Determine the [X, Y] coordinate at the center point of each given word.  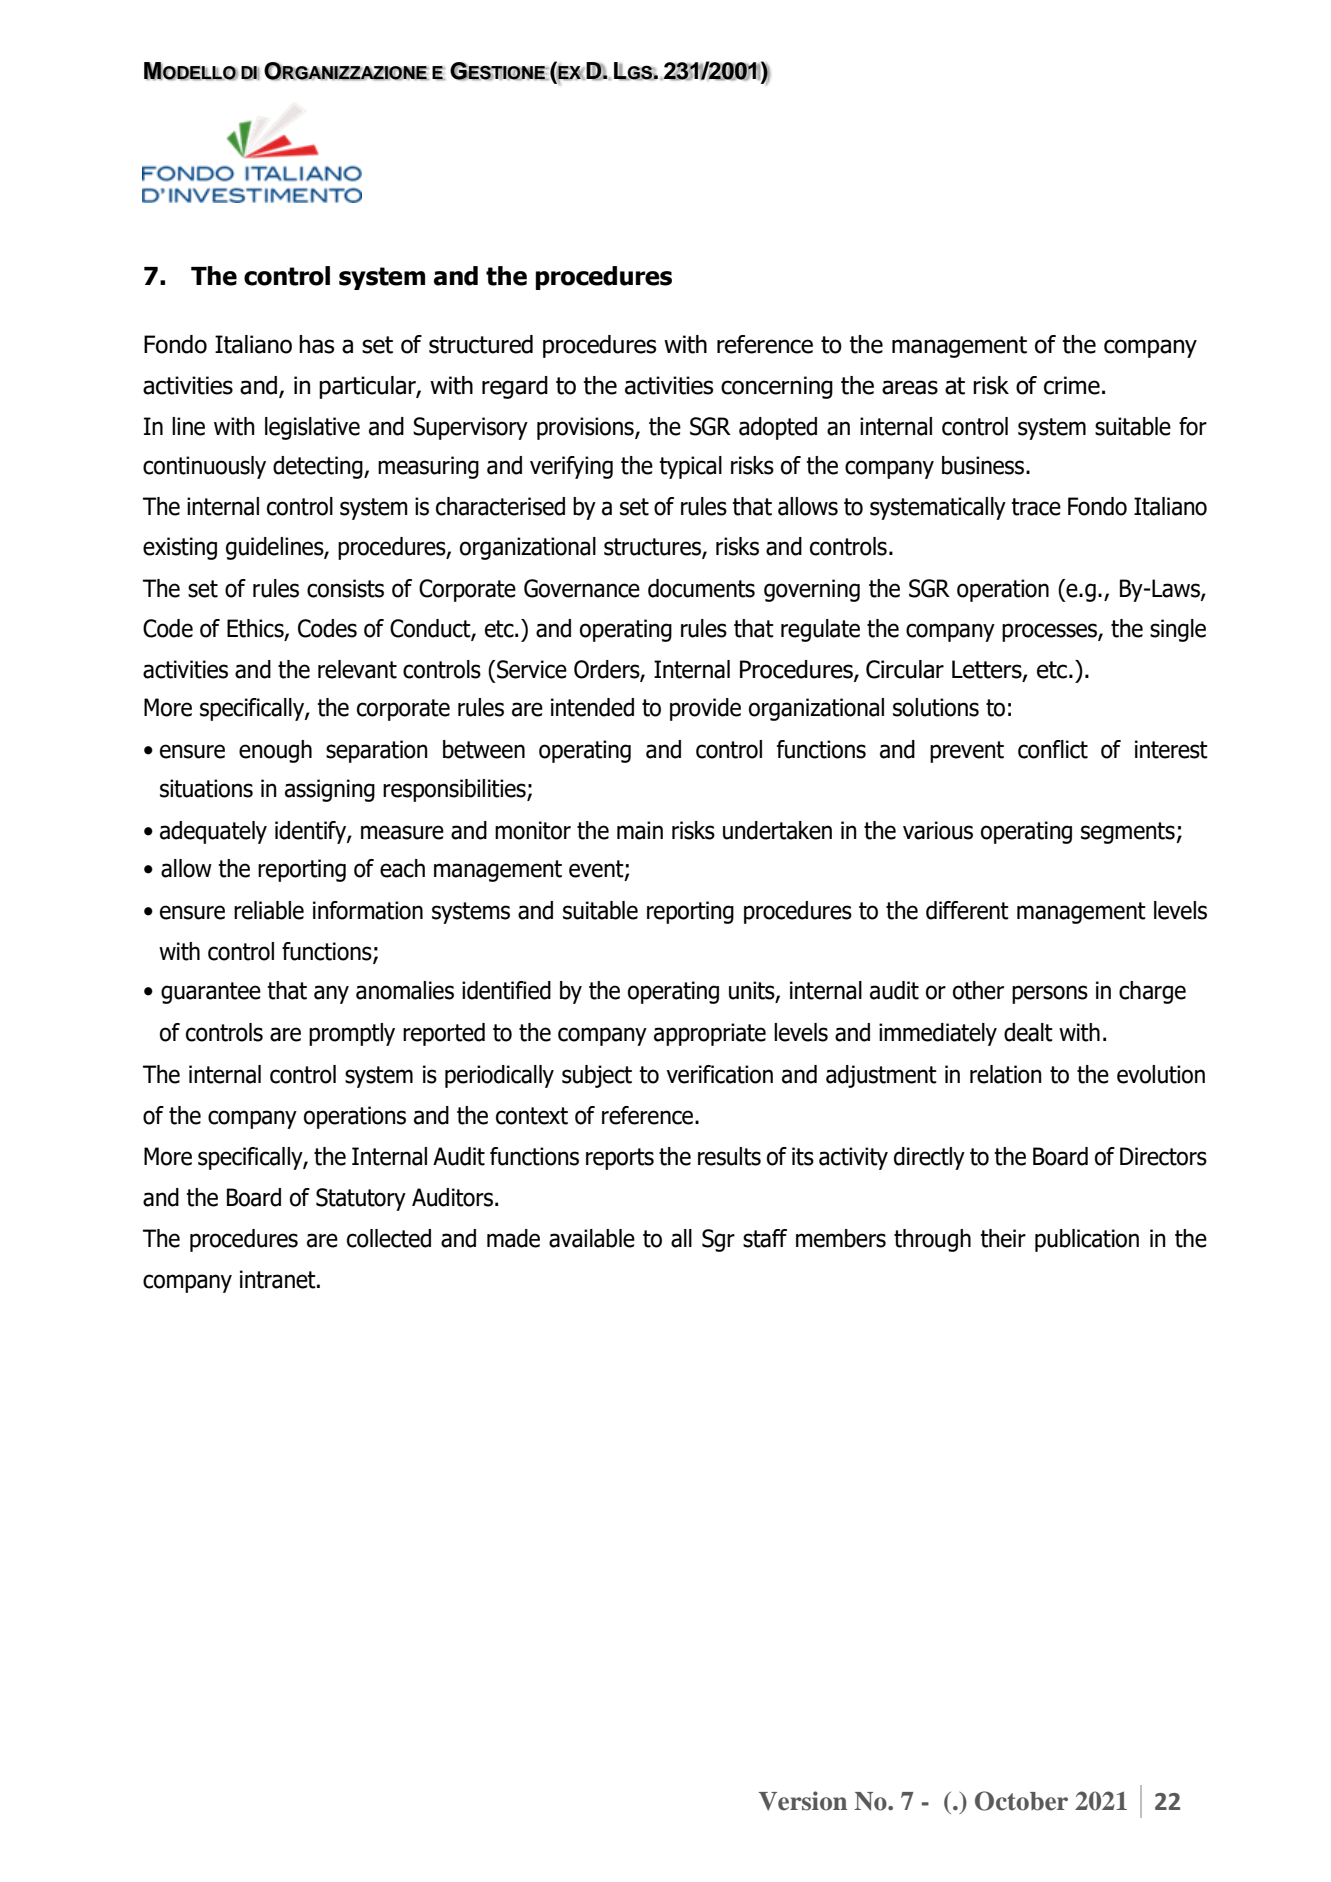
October [1021, 1801]
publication [1087, 1240]
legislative [312, 428]
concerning [777, 387]
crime [1072, 385]
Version [803, 1801]
